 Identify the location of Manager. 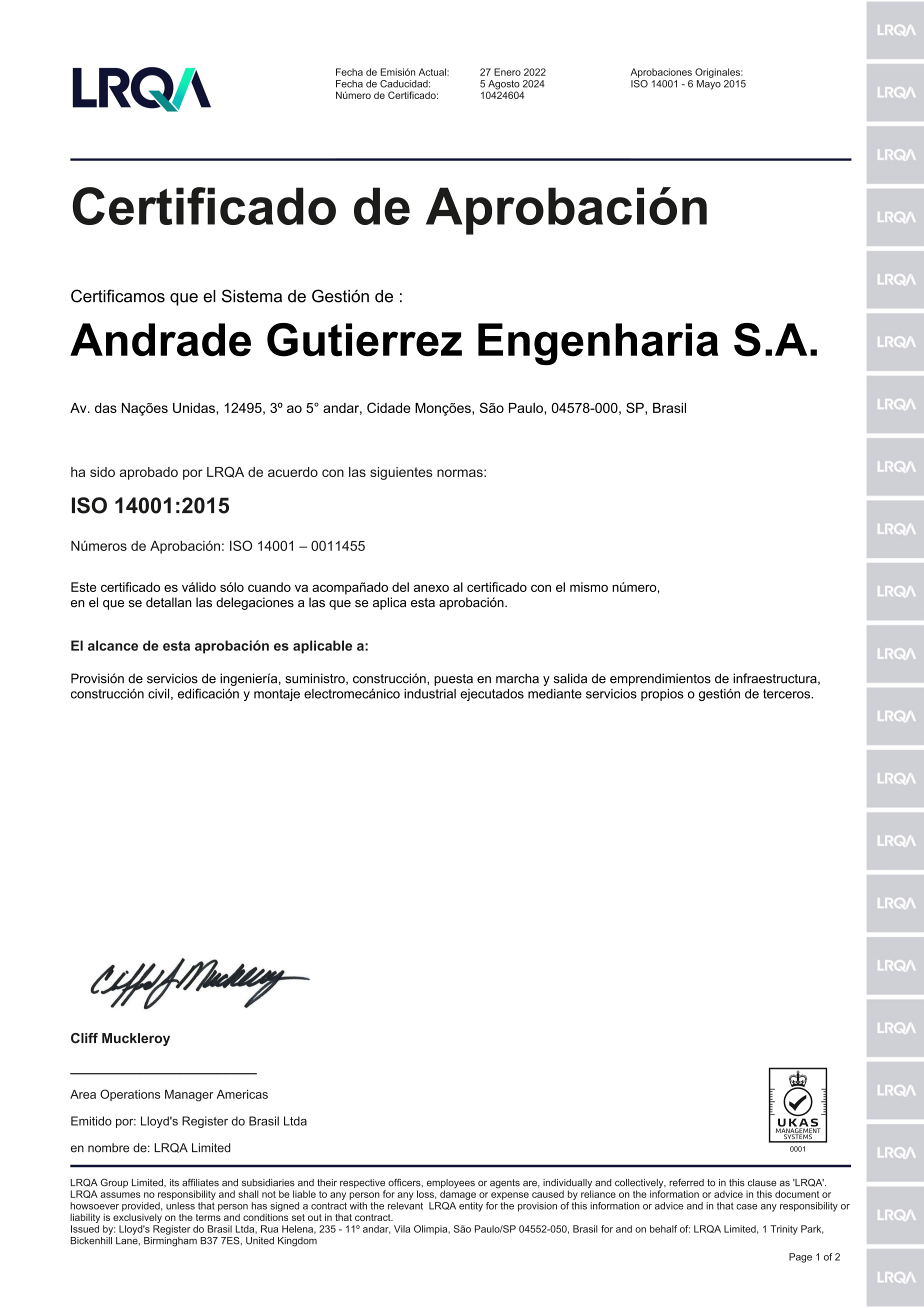
(189, 1096).
